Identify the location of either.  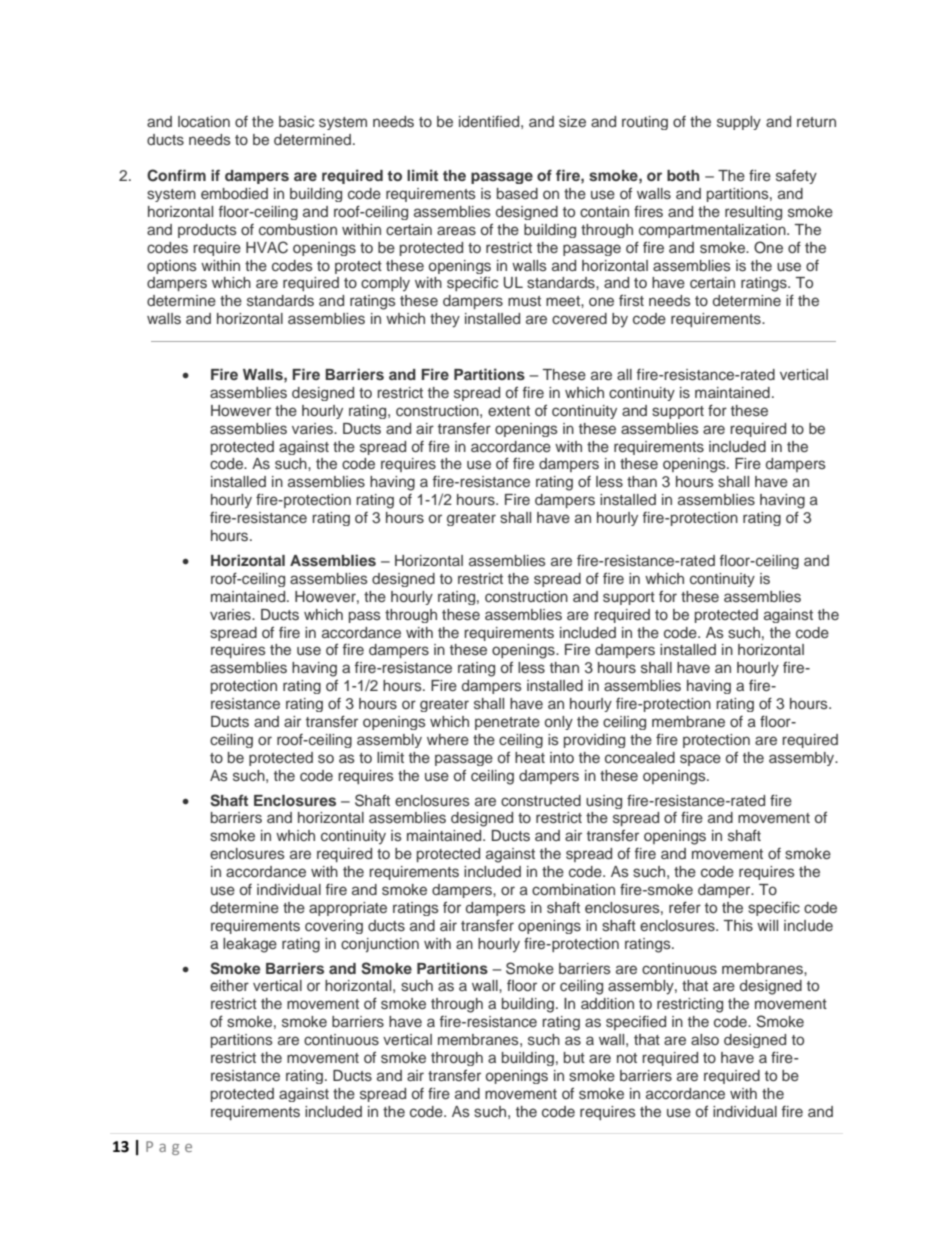
(229, 985).
